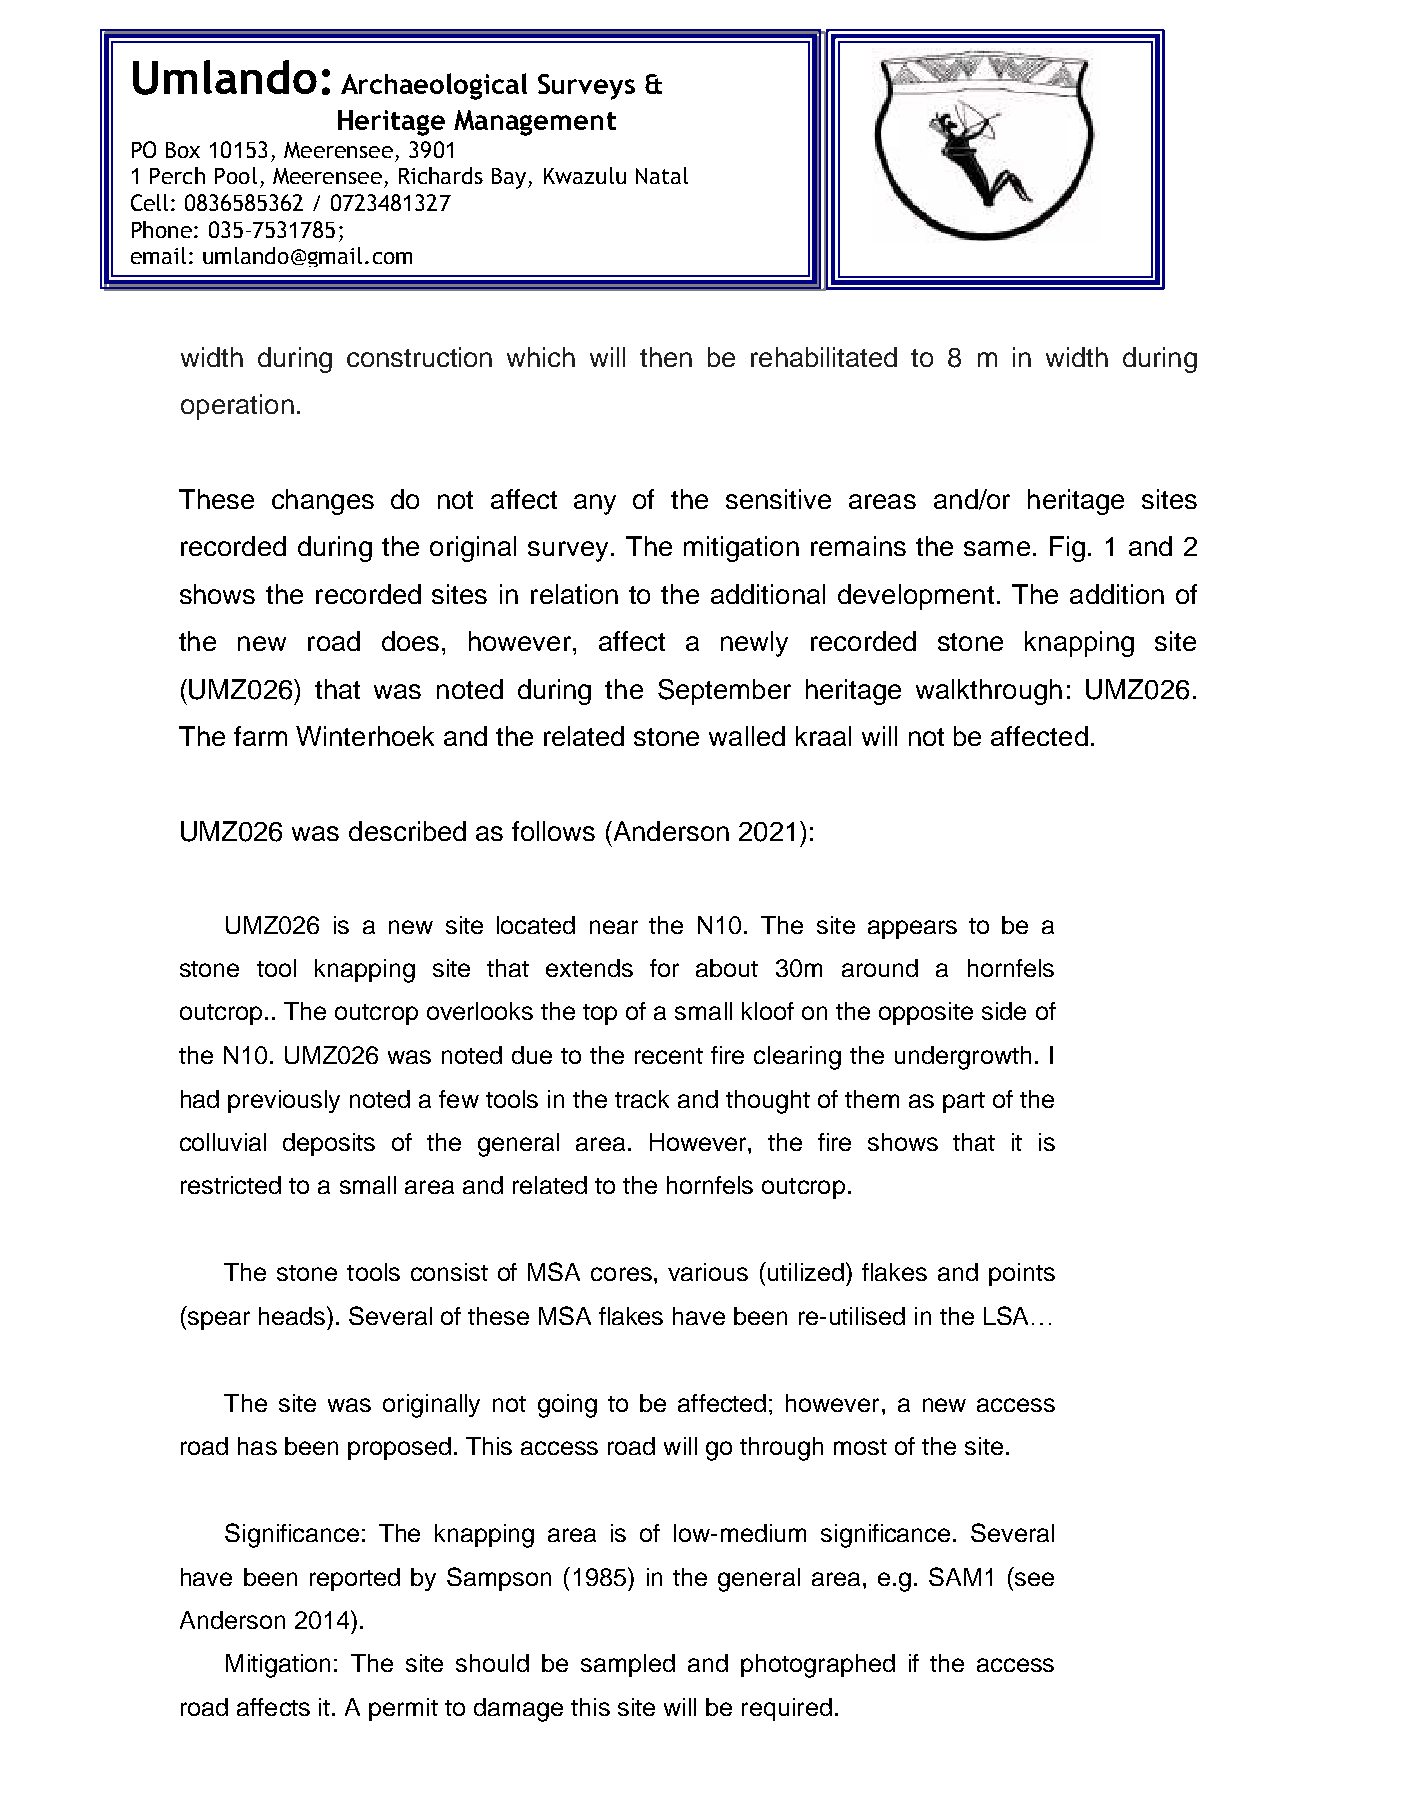 The image size is (1402, 1814). I want to click on photographed, so click(818, 1666).
